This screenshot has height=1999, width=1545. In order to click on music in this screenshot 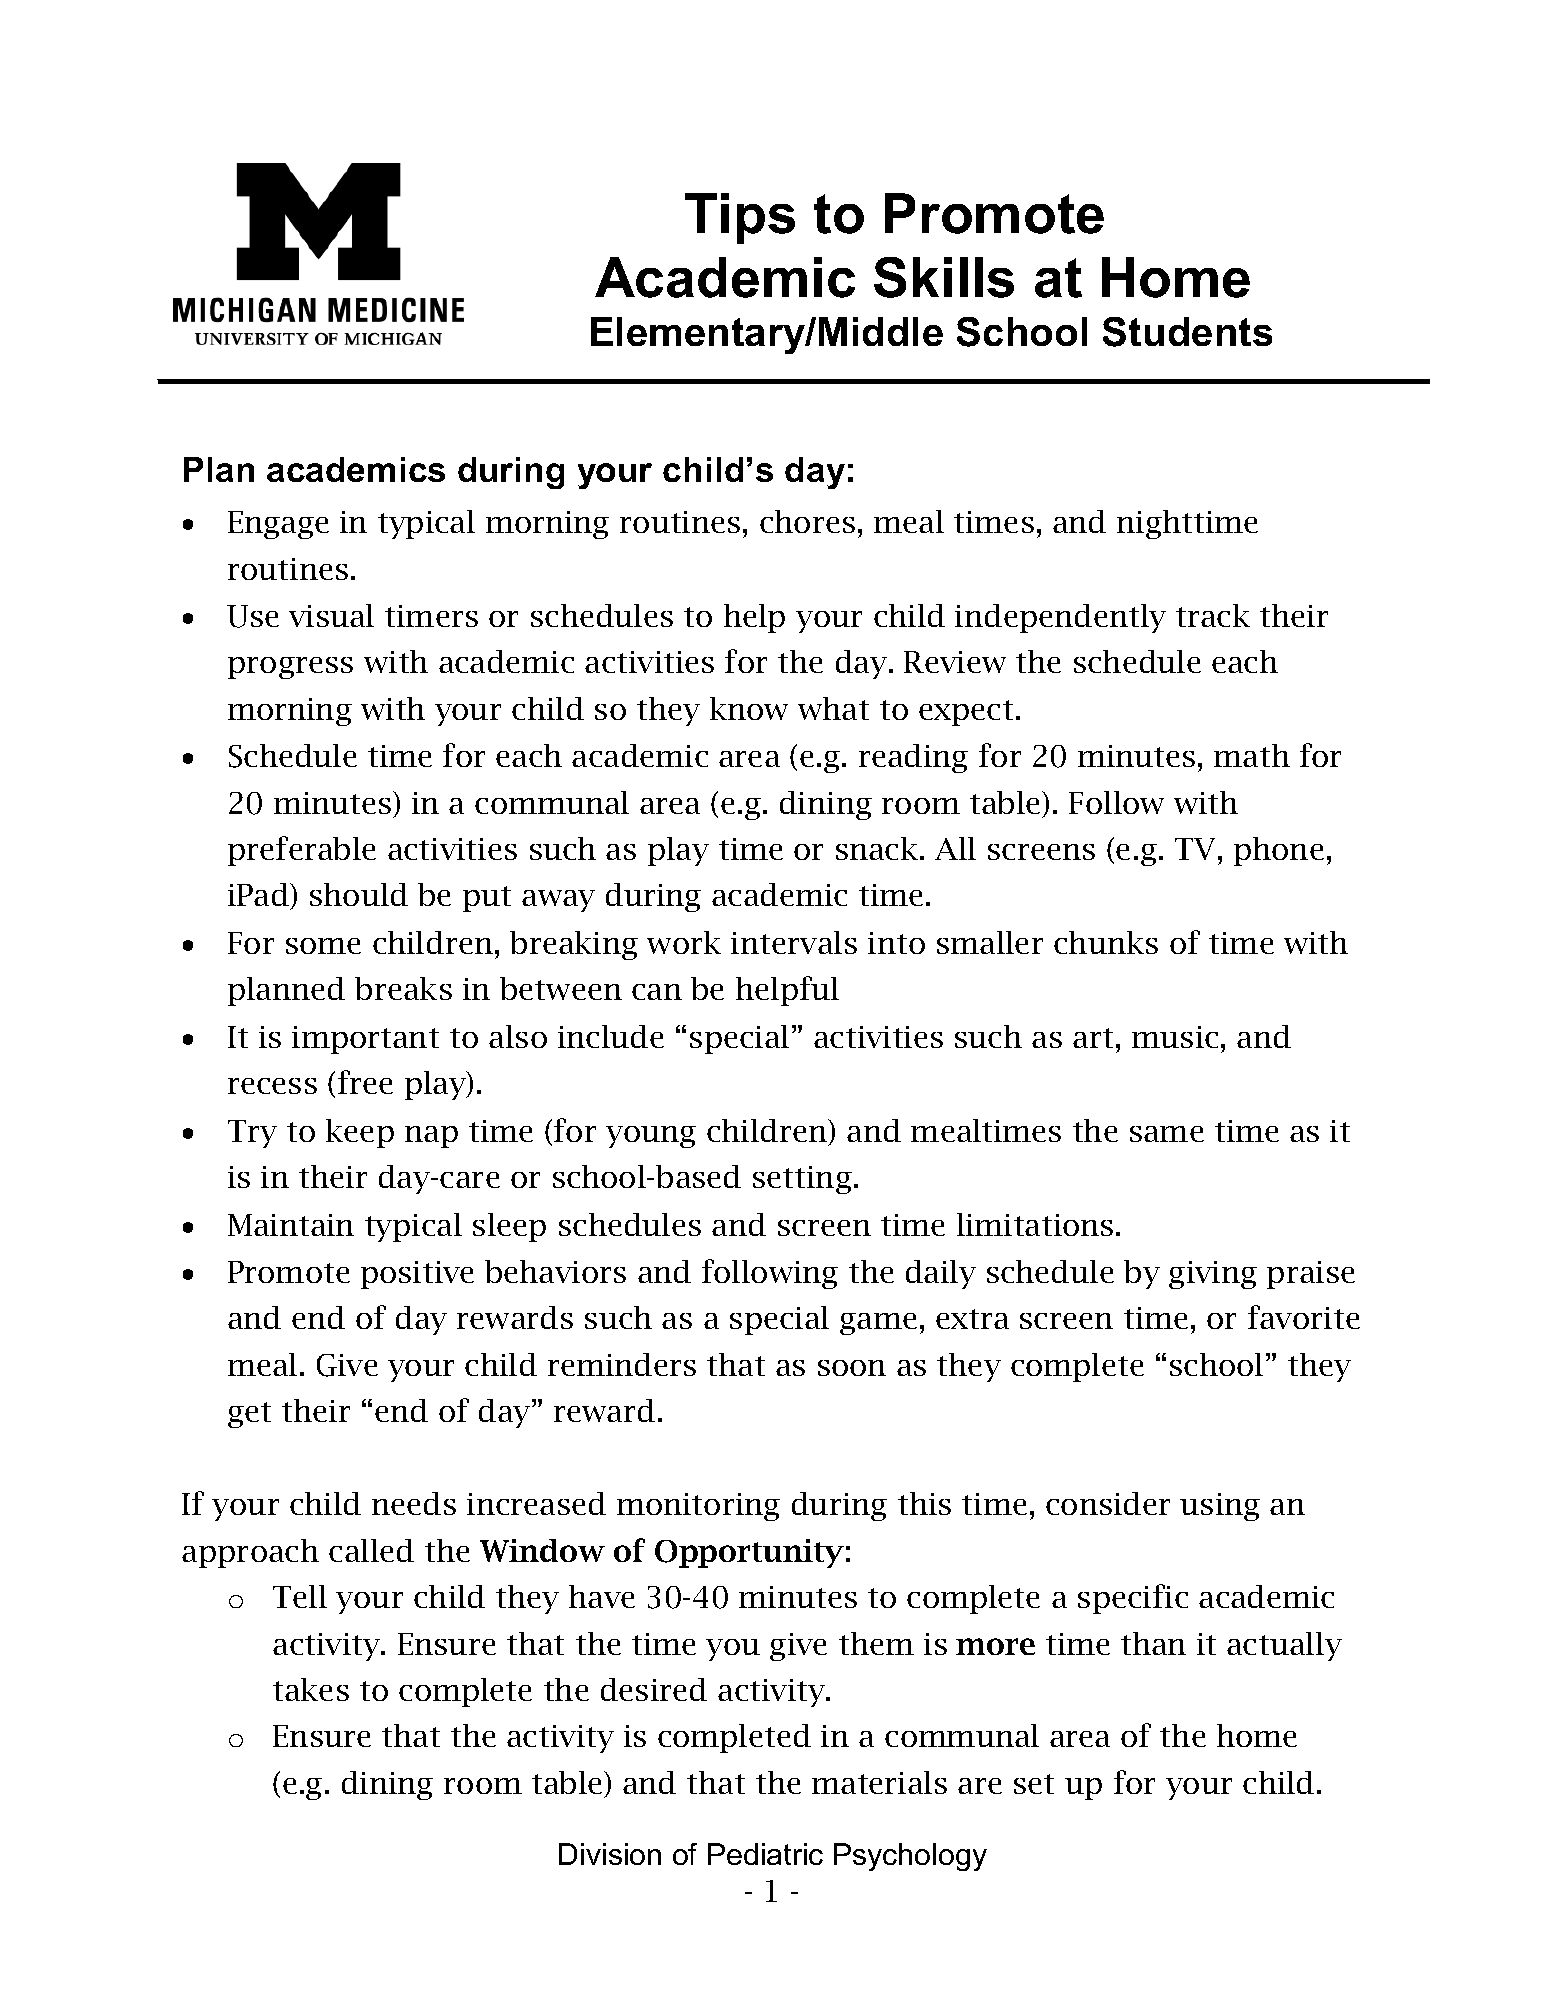, I will do `click(1175, 1037)`.
